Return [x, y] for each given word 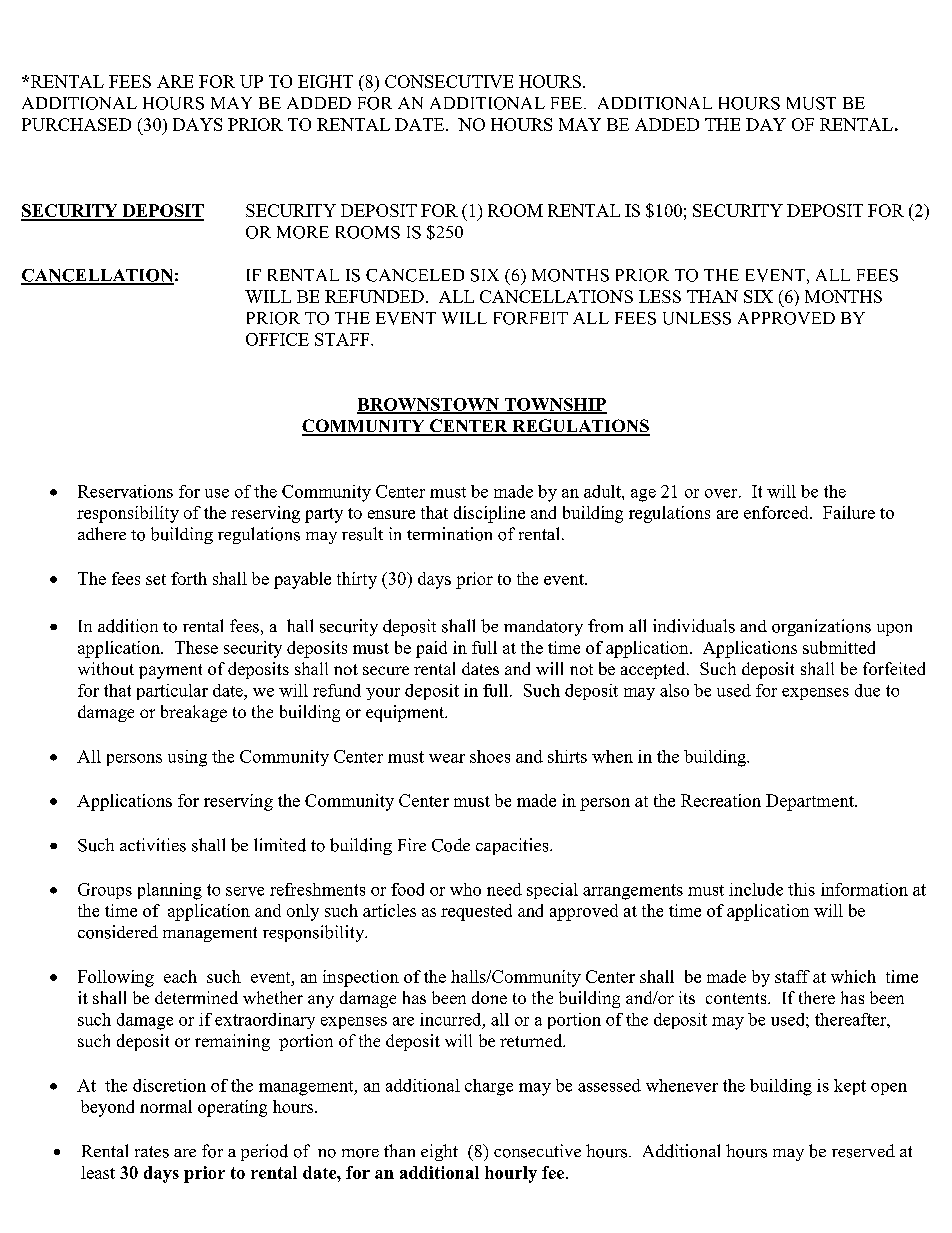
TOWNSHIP [554, 405]
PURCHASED [76, 124]
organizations [821, 627]
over [722, 493]
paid [431, 649]
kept [850, 1087]
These [196, 647]
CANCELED [415, 275]
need [504, 889]
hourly [511, 1174]
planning [170, 891]
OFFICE [277, 339]
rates [152, 1152]
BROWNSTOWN [429, 405]
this [801, 889]
